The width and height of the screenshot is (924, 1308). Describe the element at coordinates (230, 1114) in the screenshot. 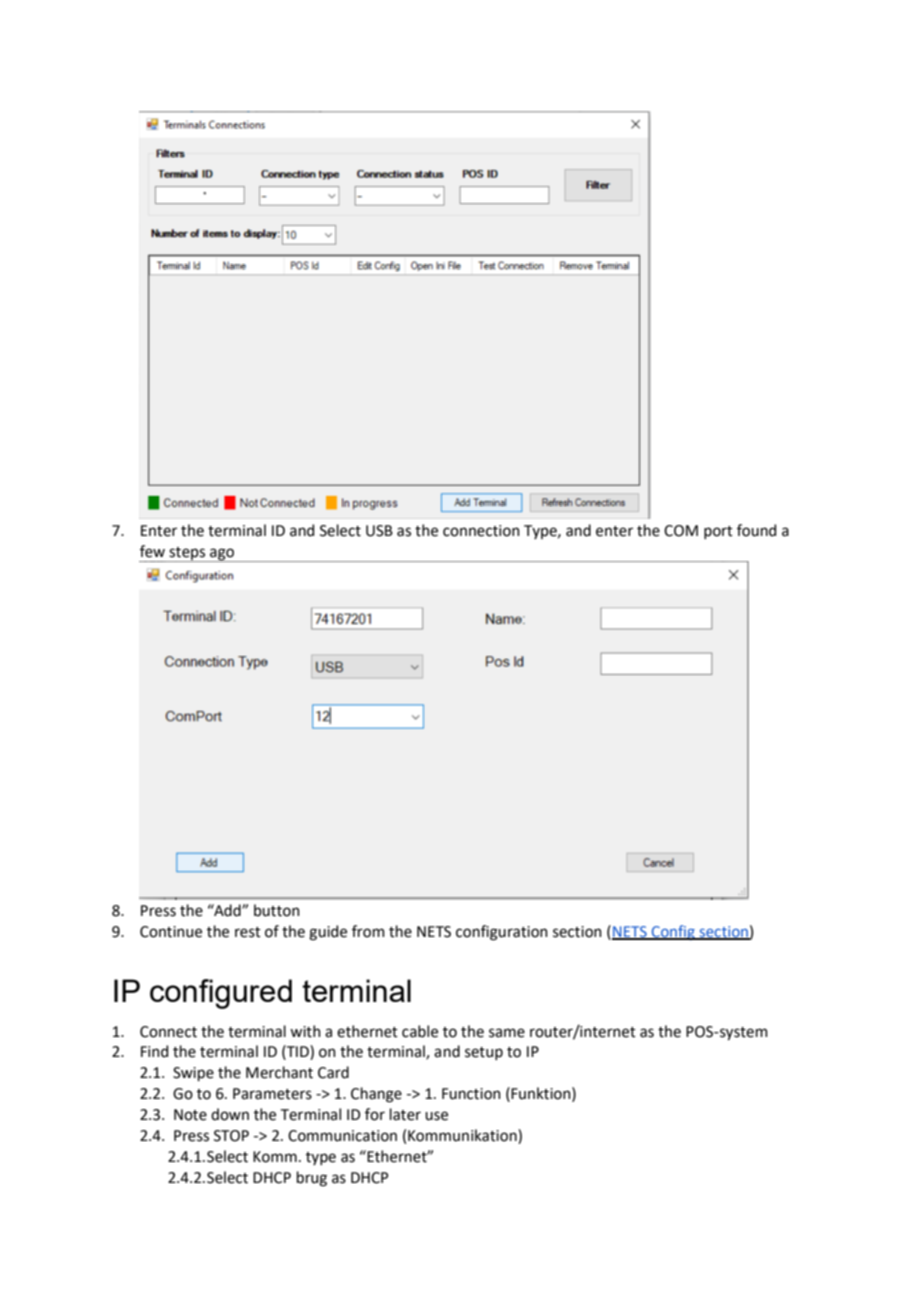

I see `down` at that location.
